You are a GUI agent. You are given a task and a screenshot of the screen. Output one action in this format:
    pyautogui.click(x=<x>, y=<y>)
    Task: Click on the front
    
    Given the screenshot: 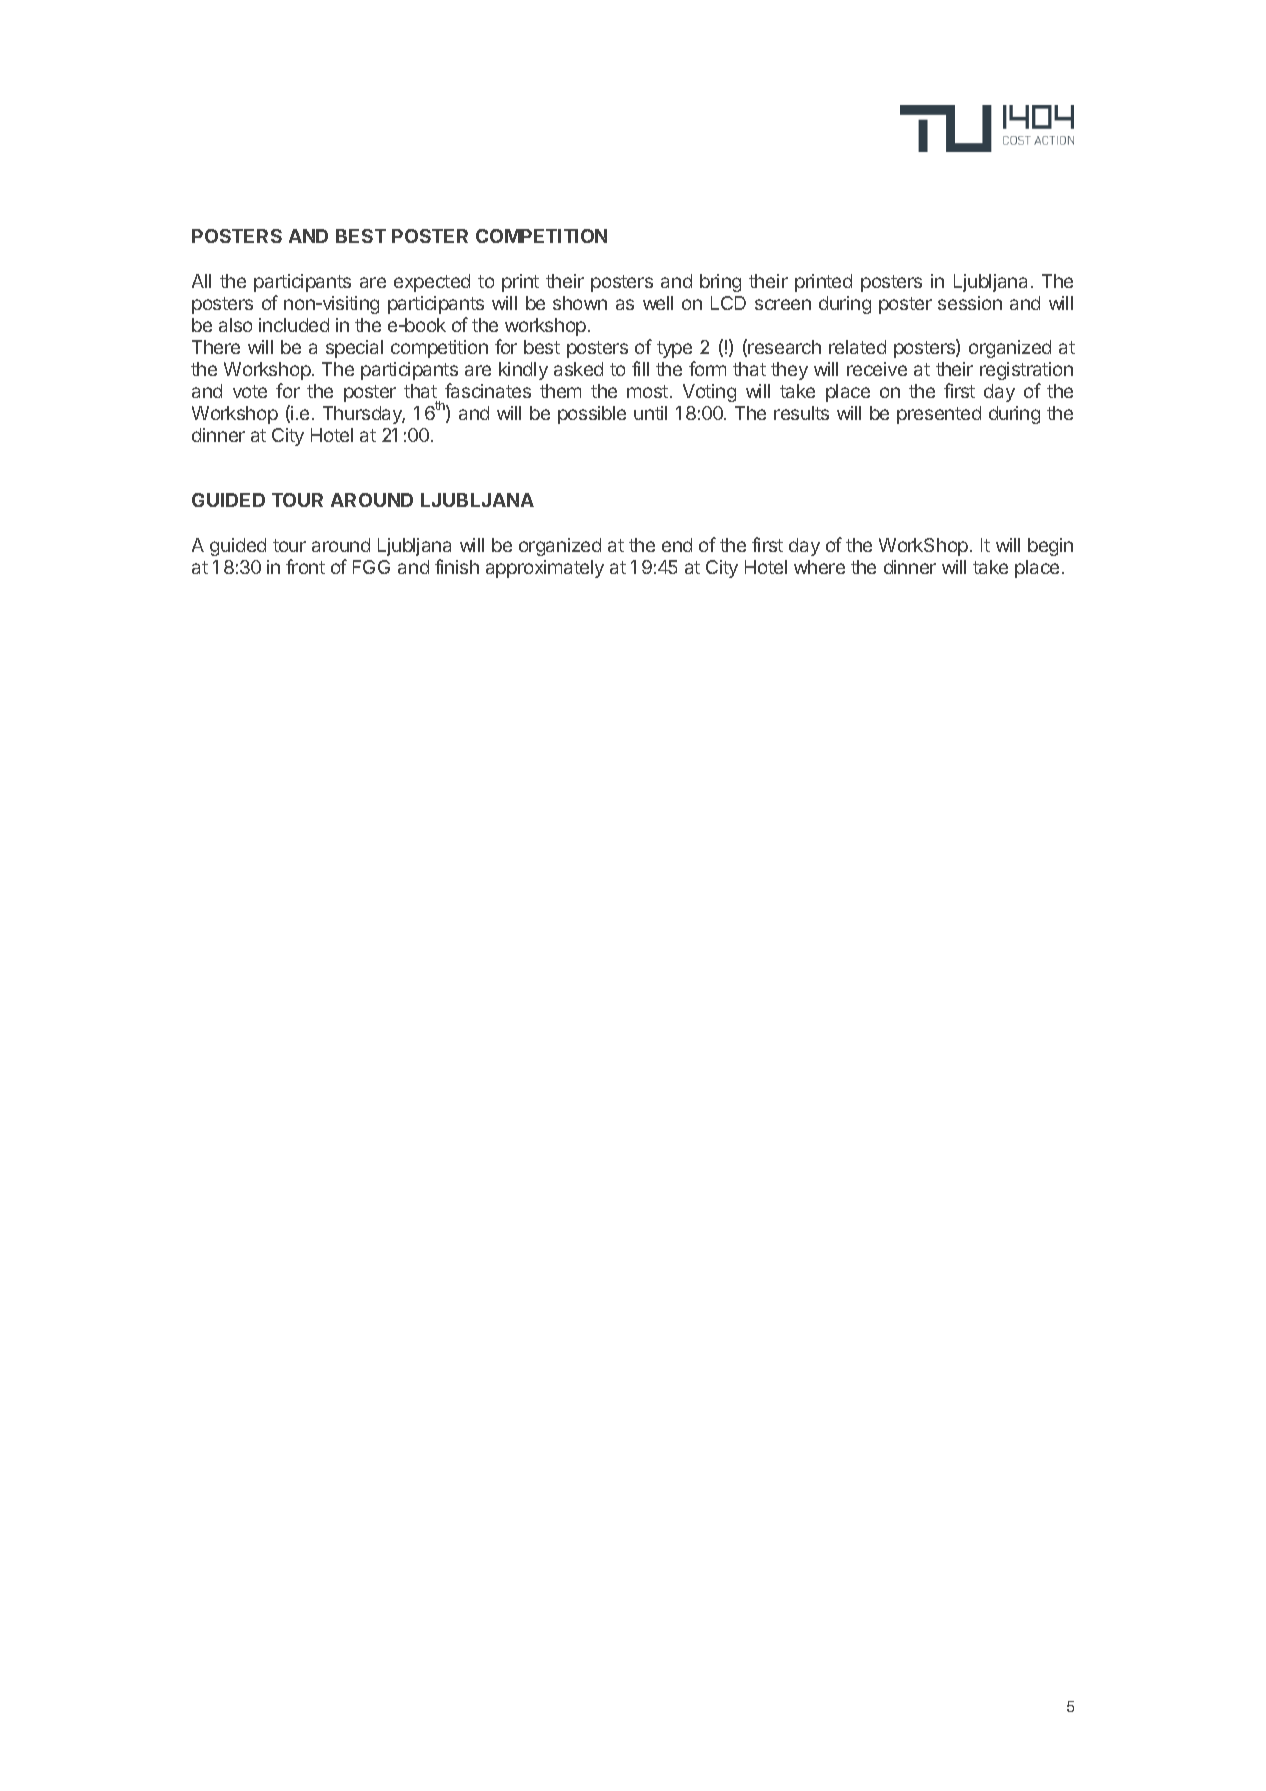 What is the action you would take?
    pyautogui.click(x=305, y=566)
